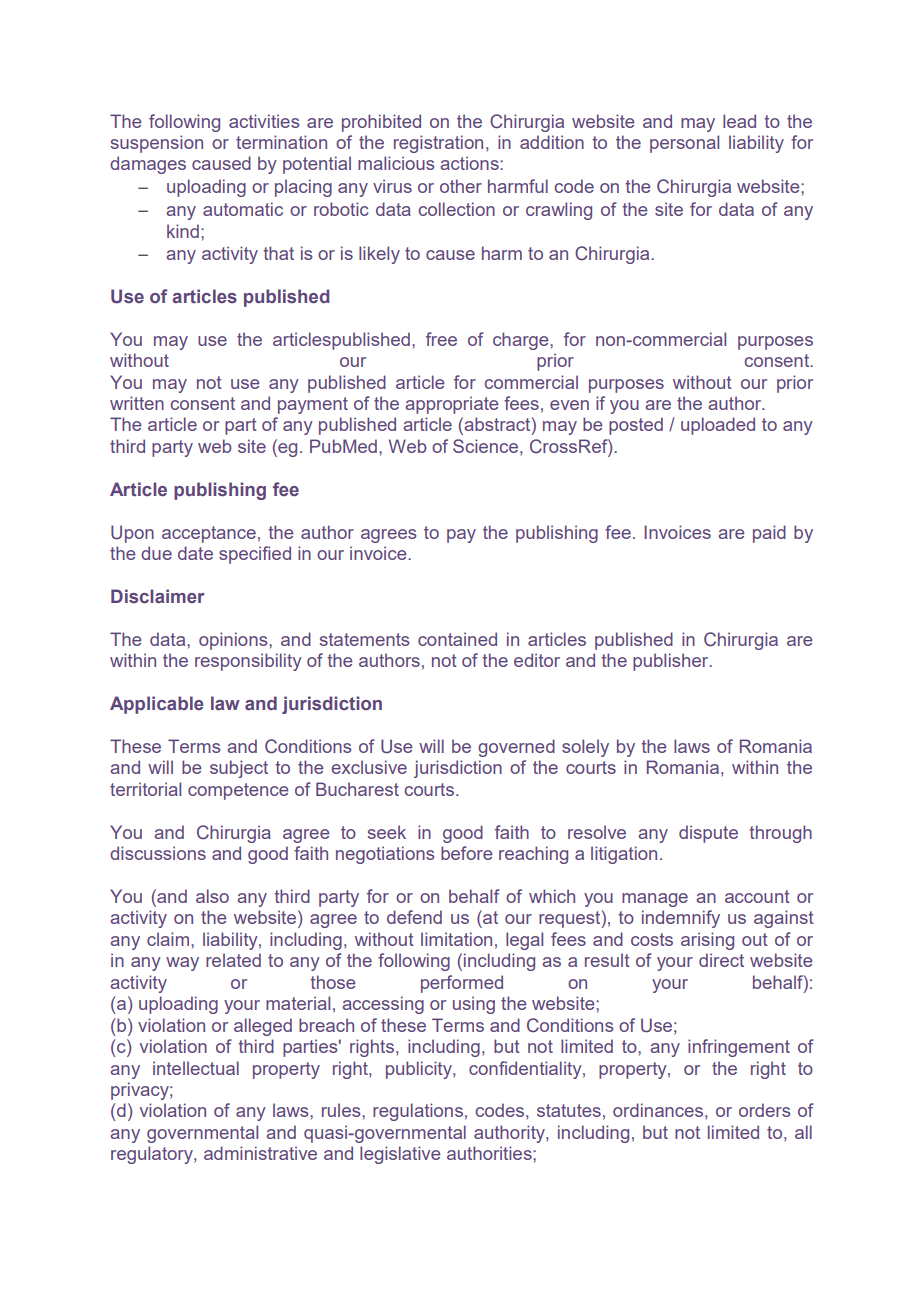 Image resolution: width=924 pixels, height=1308 pixels. What do you see at coordinates (718, 426) in the page?
I see `uploaded` at bounding box center [718, 426].
